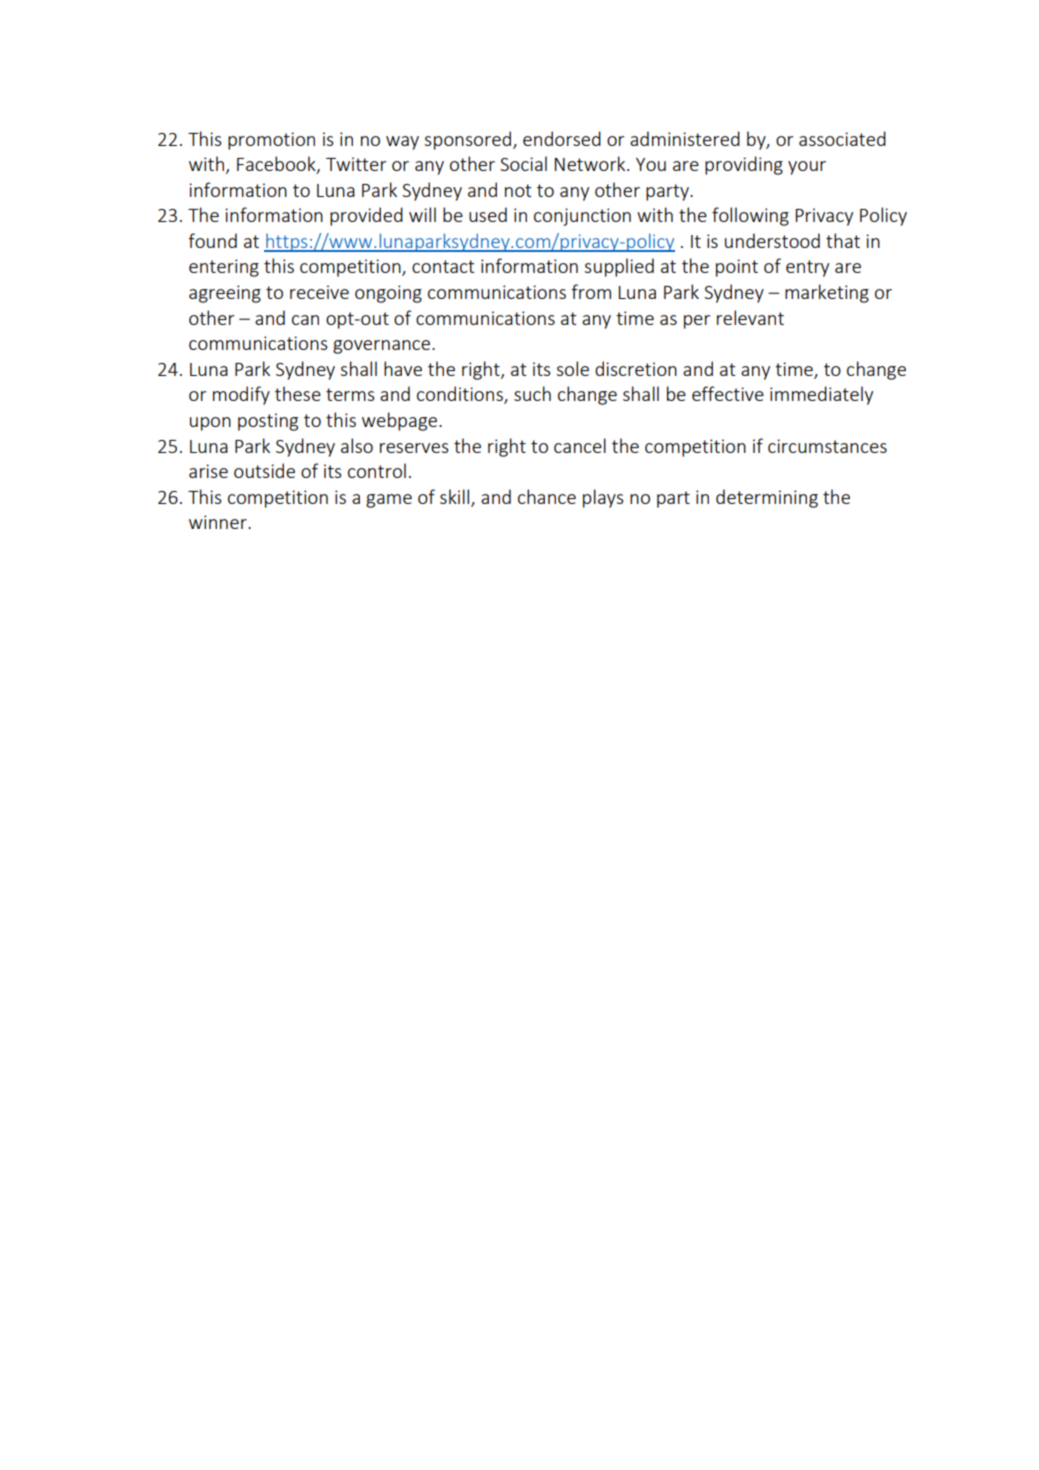  I want to click on point, so click(737, 268).
